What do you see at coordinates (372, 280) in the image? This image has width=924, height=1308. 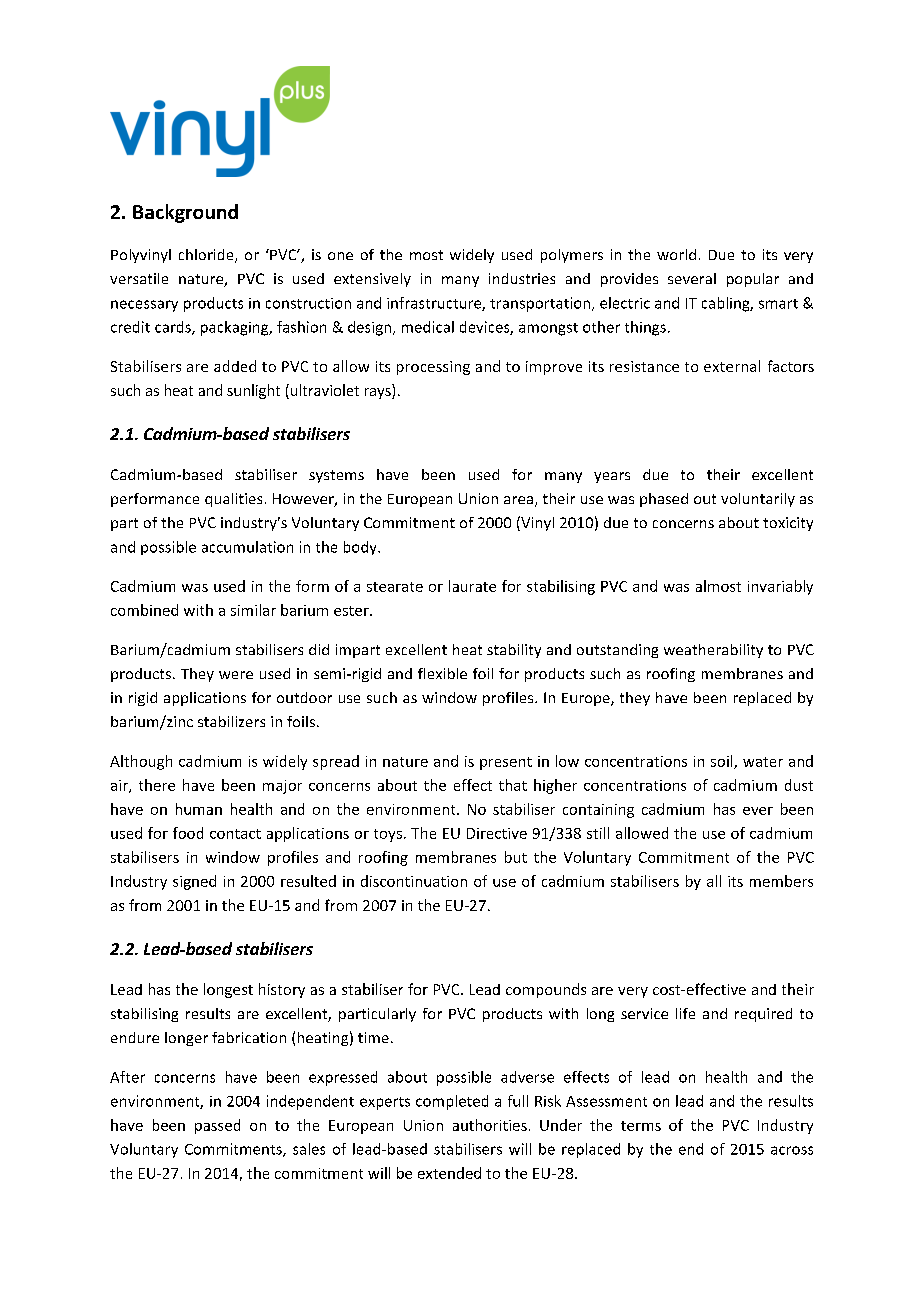 I see `extensively` at bounding box center [372, 280].
